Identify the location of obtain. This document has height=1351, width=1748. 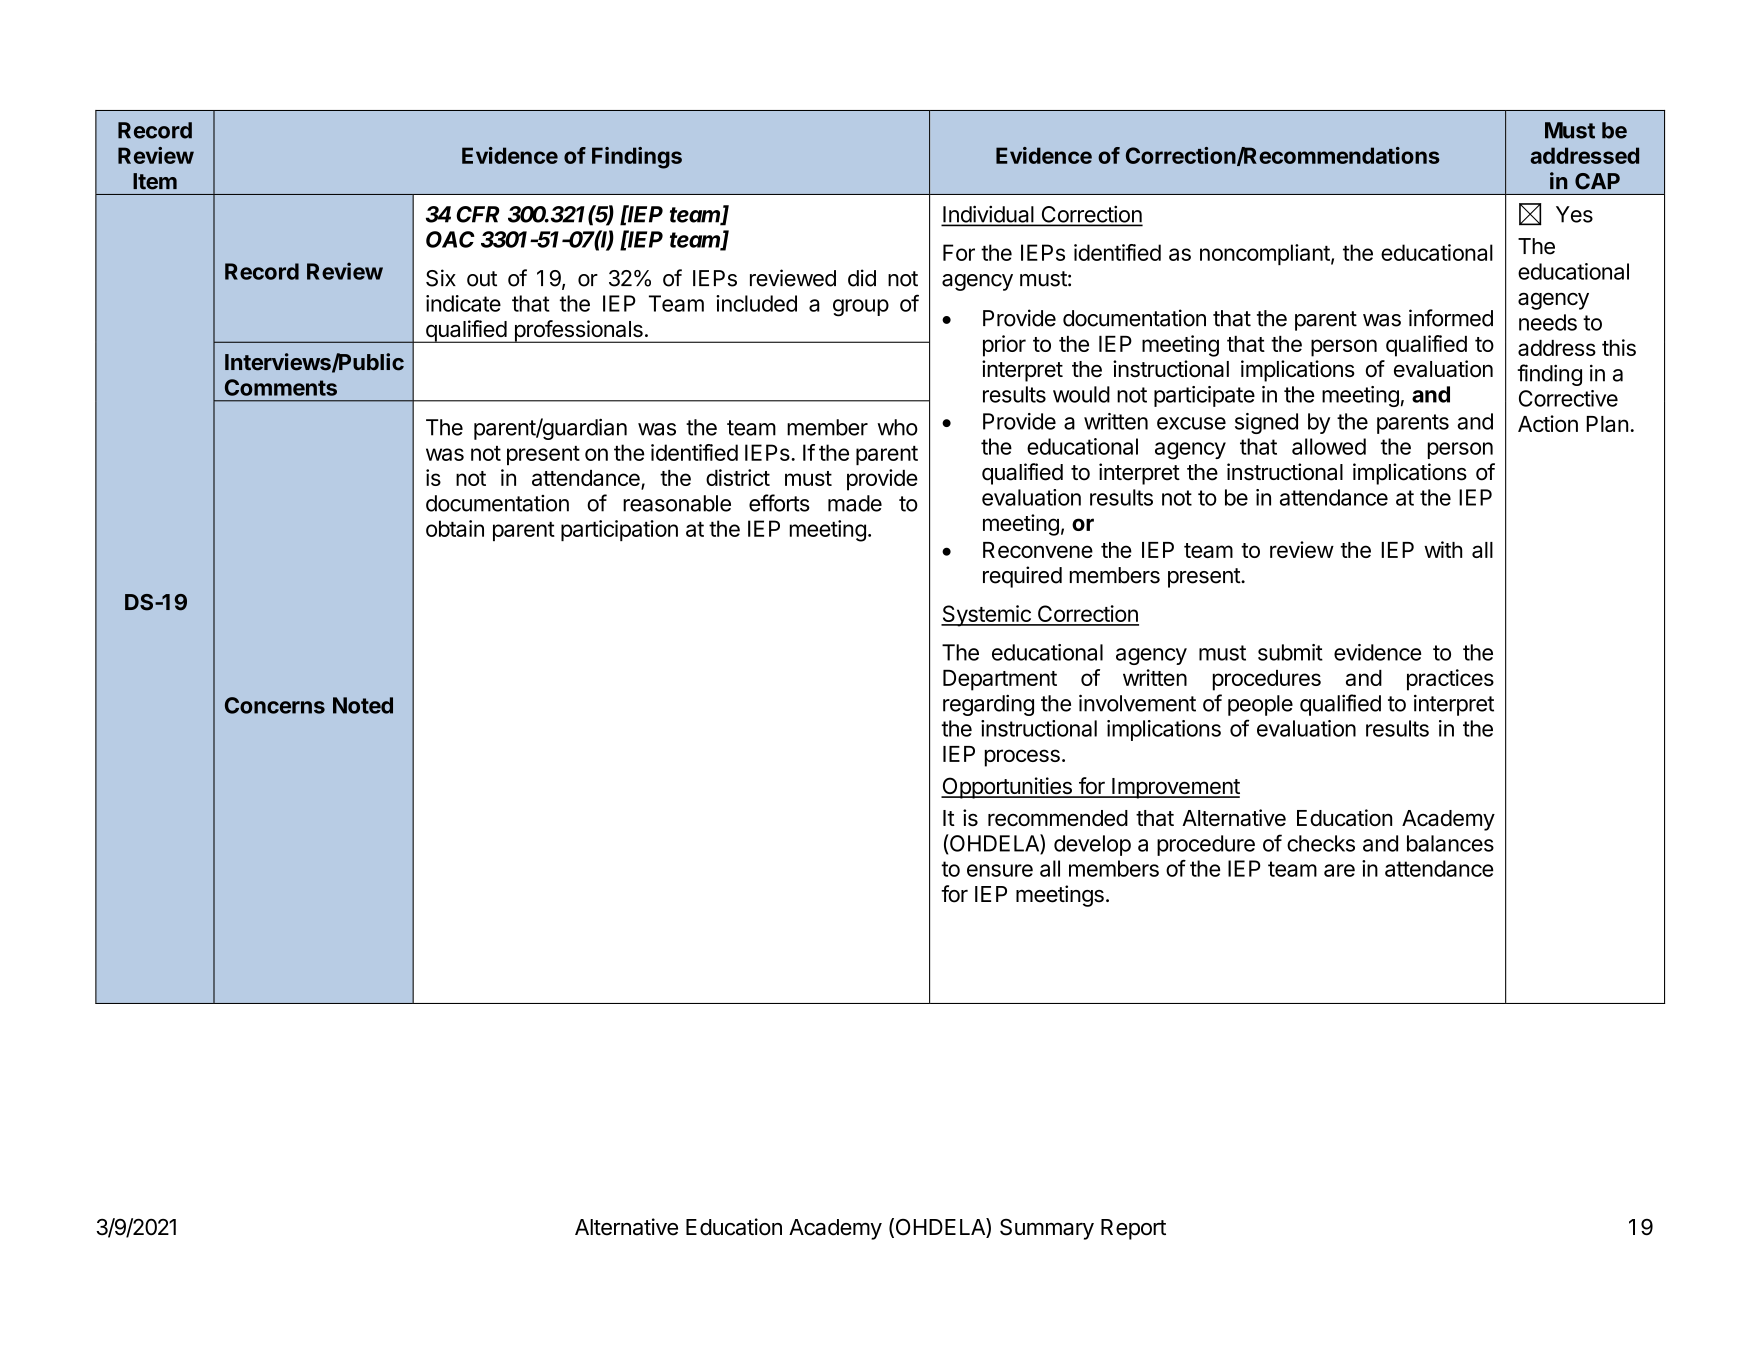
(455, 528).
